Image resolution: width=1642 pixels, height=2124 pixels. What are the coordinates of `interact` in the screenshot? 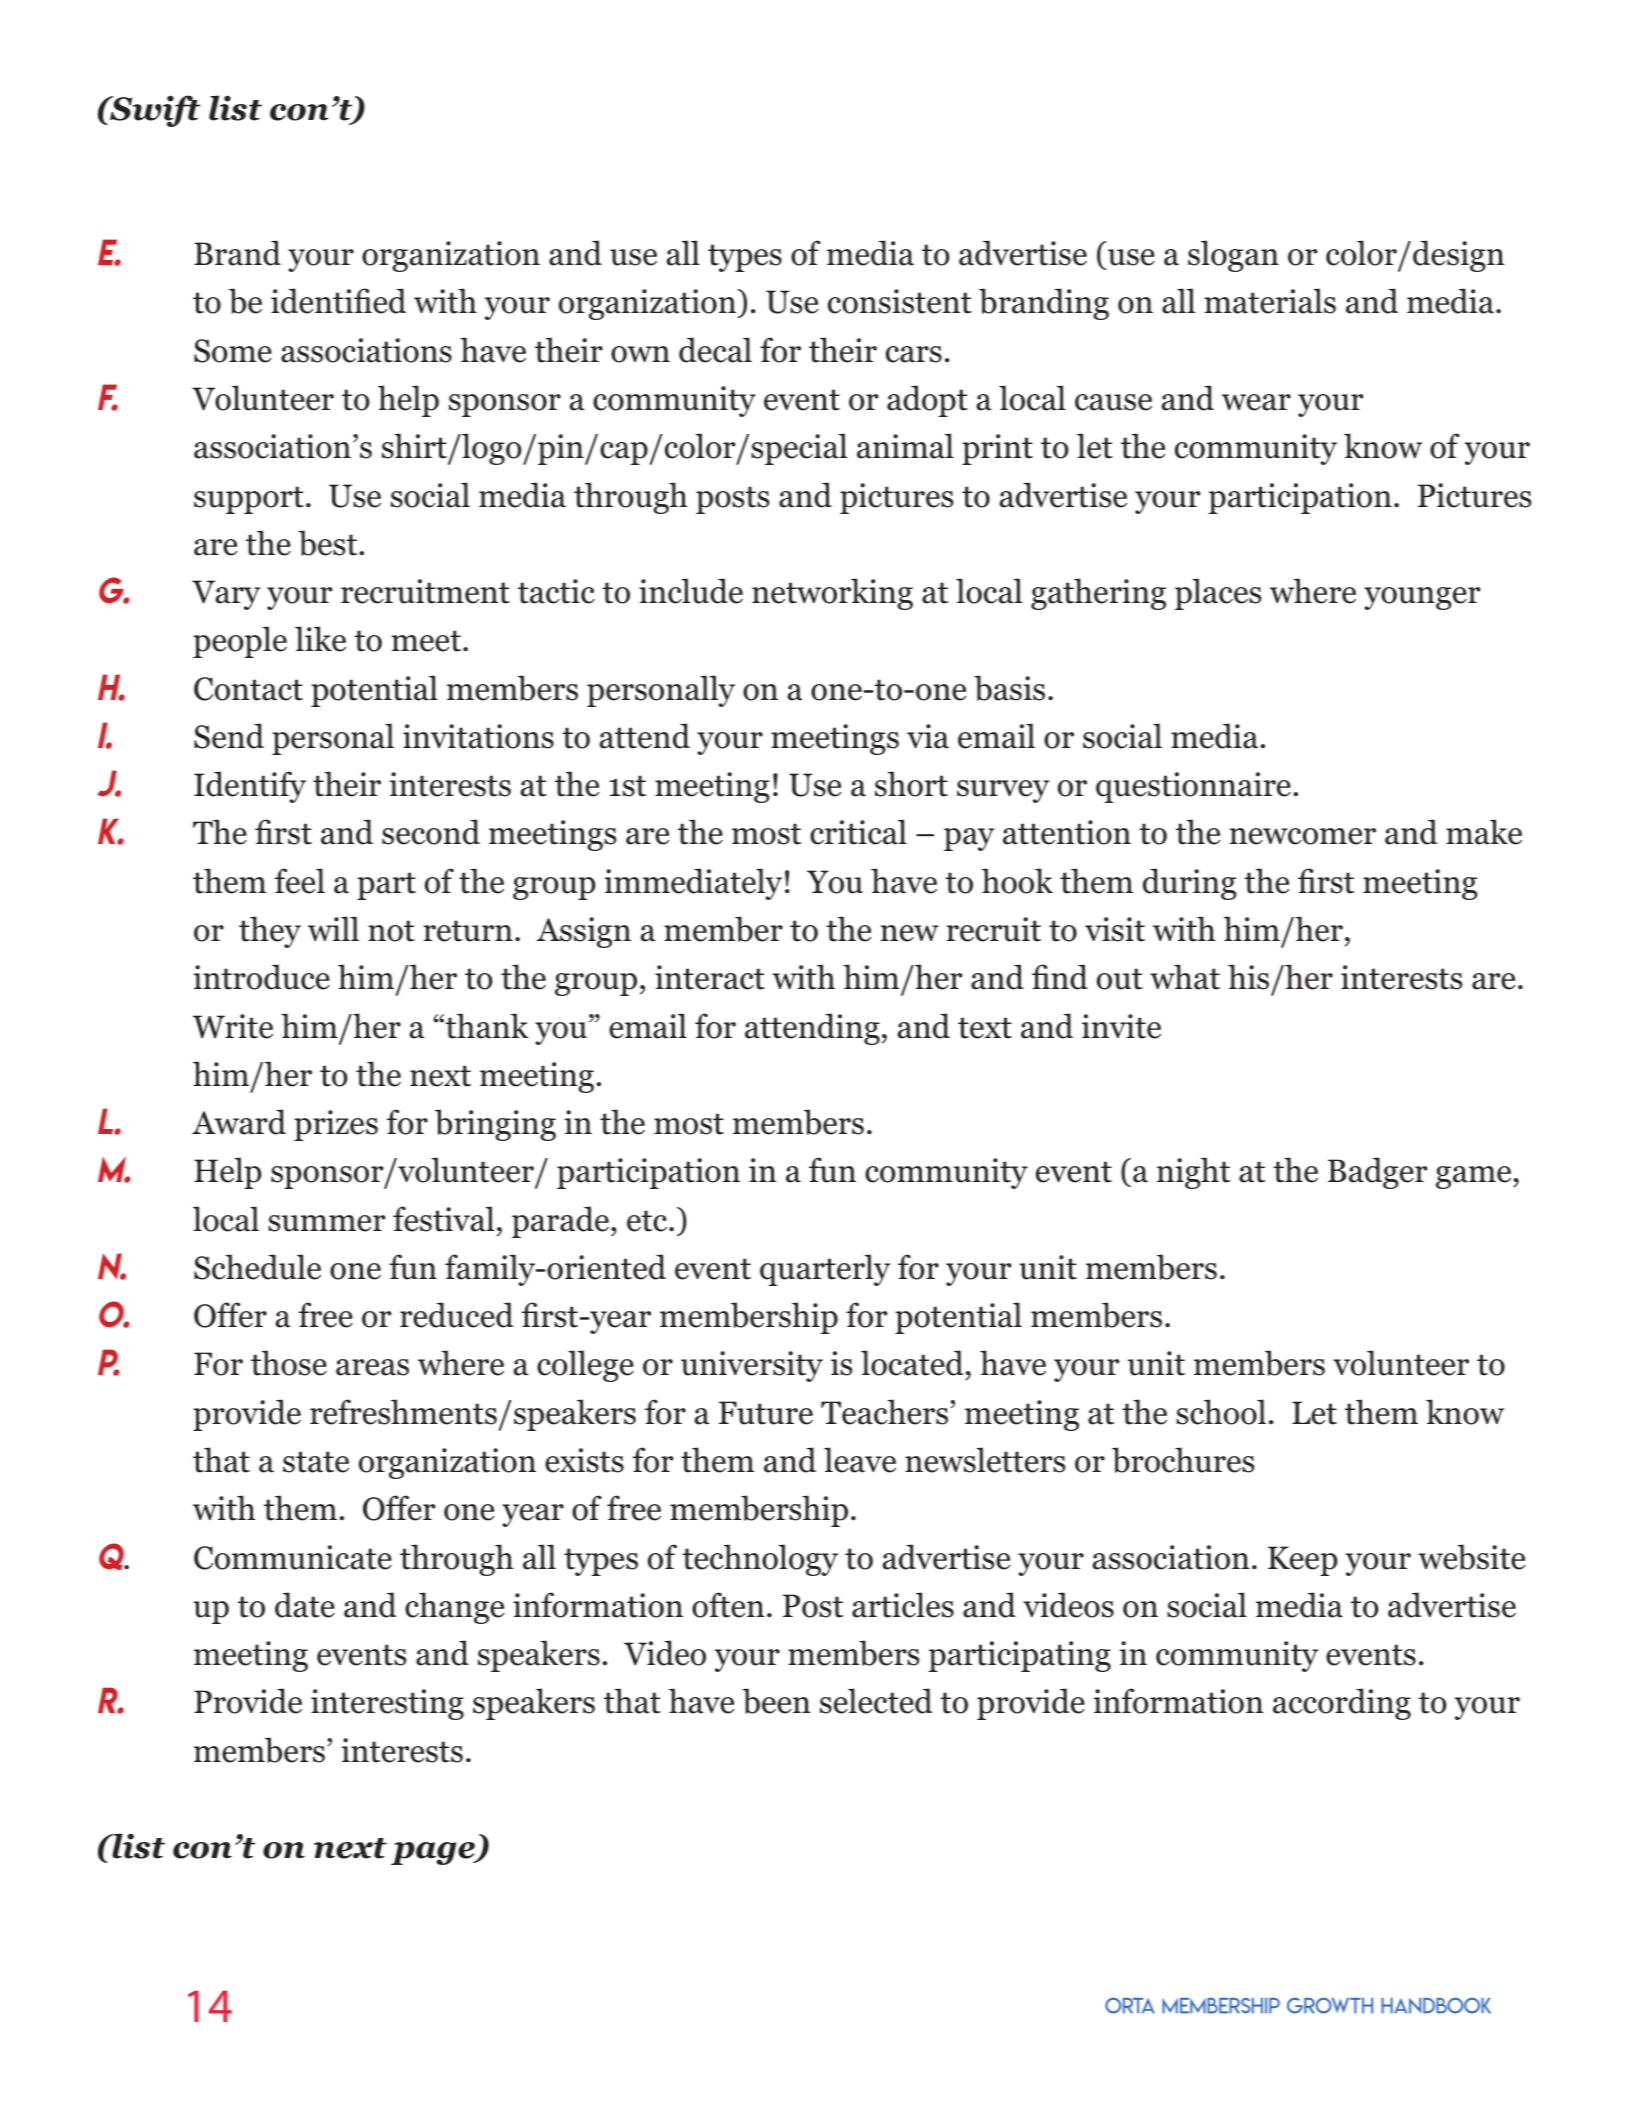 It's located at (710, 977).
